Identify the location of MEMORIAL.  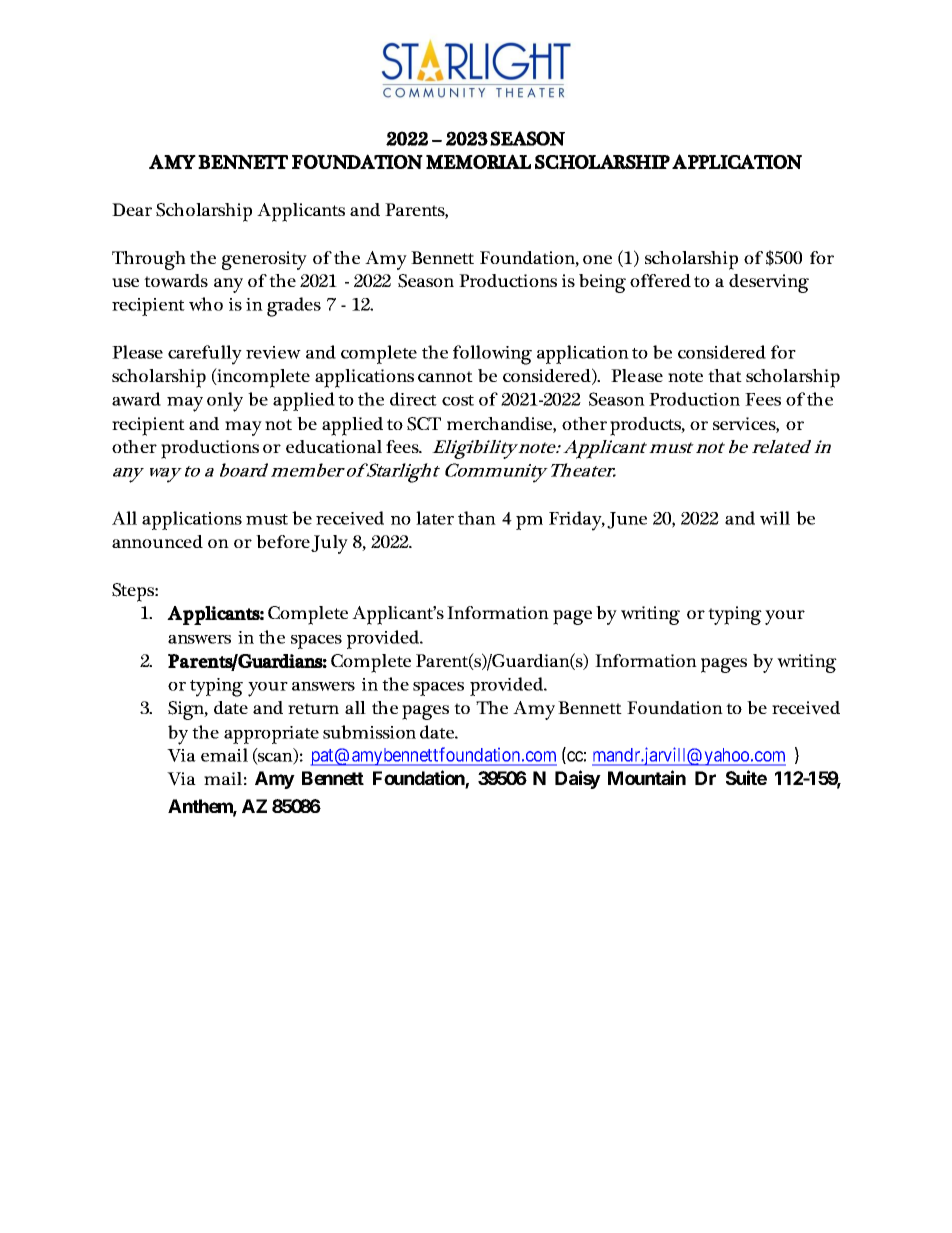
(478, 161).
